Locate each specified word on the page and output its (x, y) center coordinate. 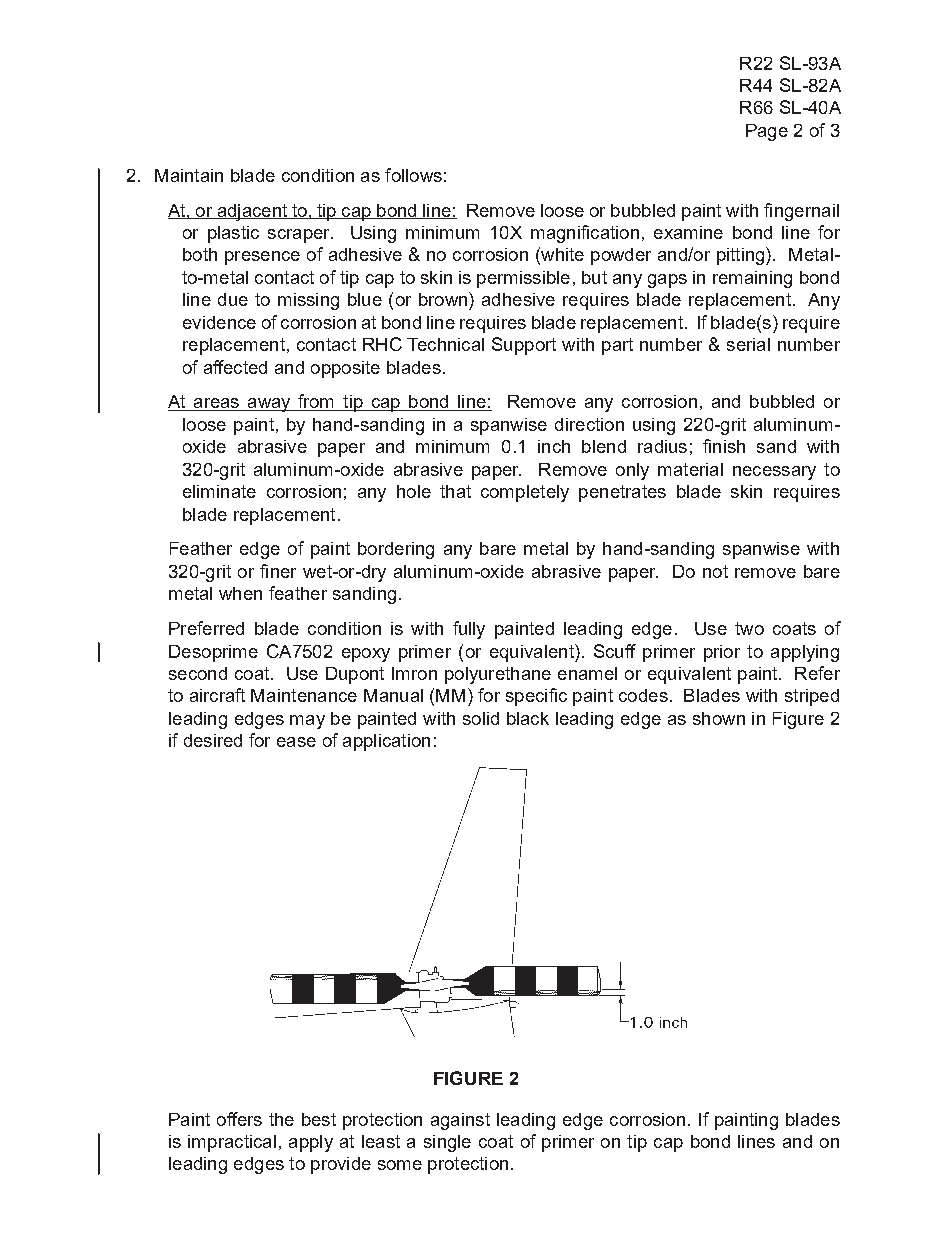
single (447, 1143)
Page (767, 132)
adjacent (252, 212)
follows (413, 175)
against (460, 1121)
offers (239, 1119)
